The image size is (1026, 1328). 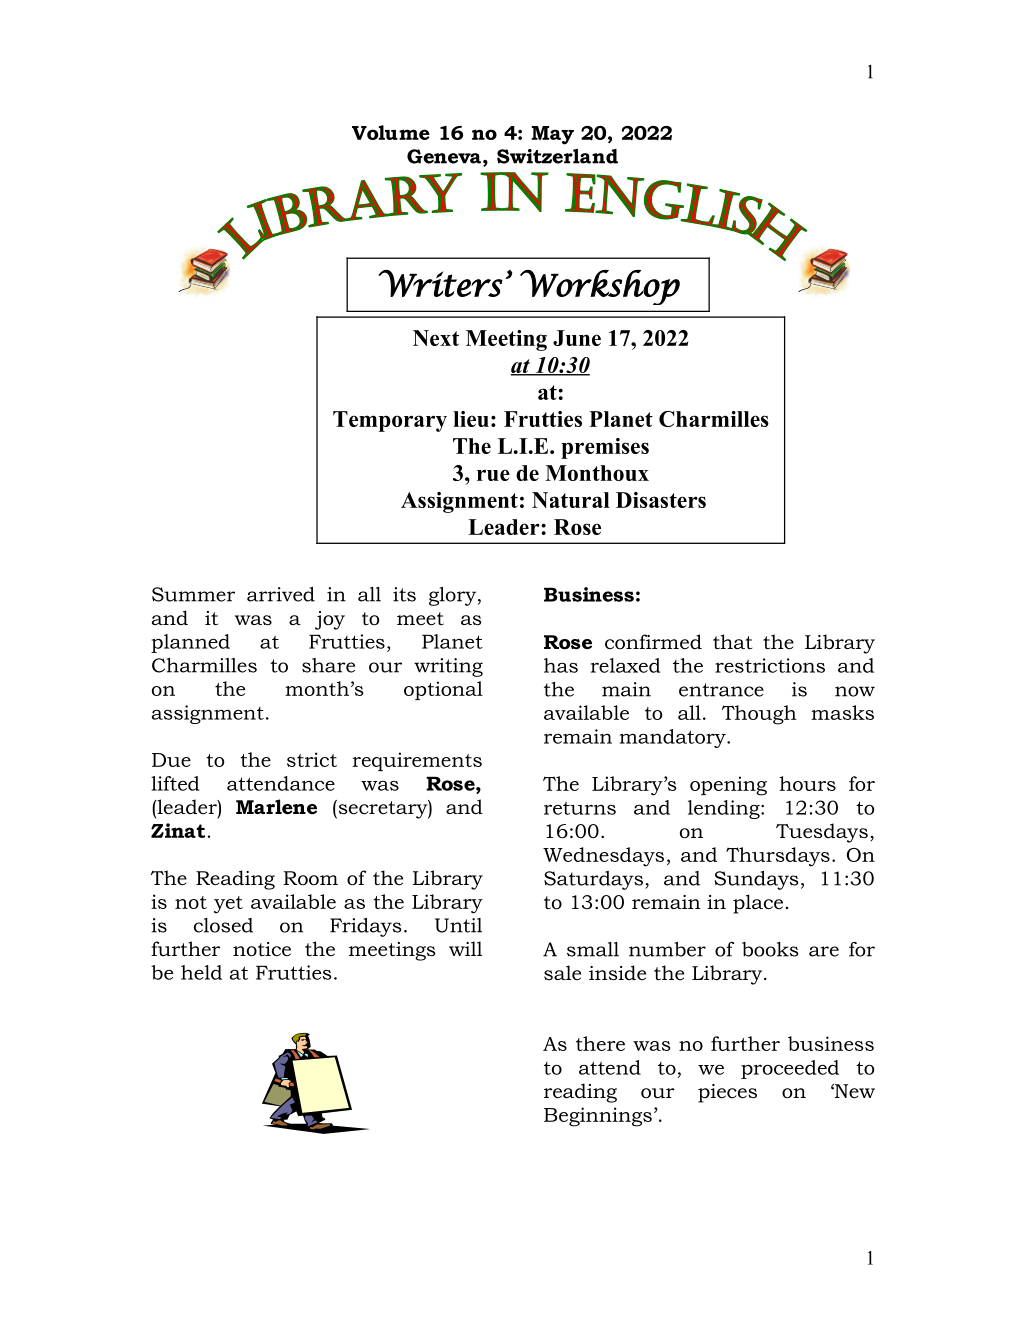 What do you see at coordinates (493, 475) in the page?
I see `rue` at bounding box center [493, 475].
